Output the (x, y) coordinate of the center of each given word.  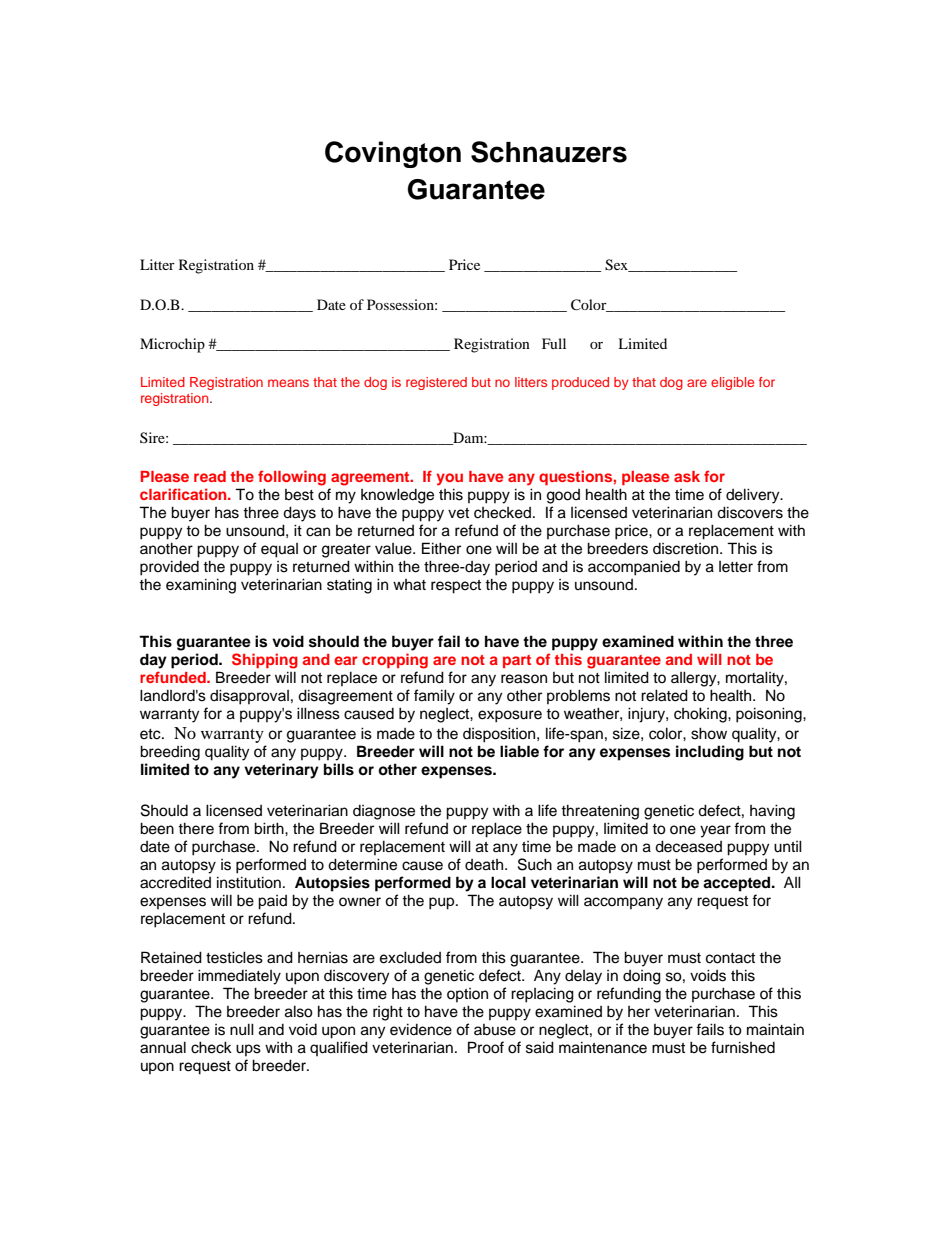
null (242, 1029)
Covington (393, 154)
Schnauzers (549, 152)
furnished (743, 1047)
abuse (495, 1030)
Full (554, 343)
